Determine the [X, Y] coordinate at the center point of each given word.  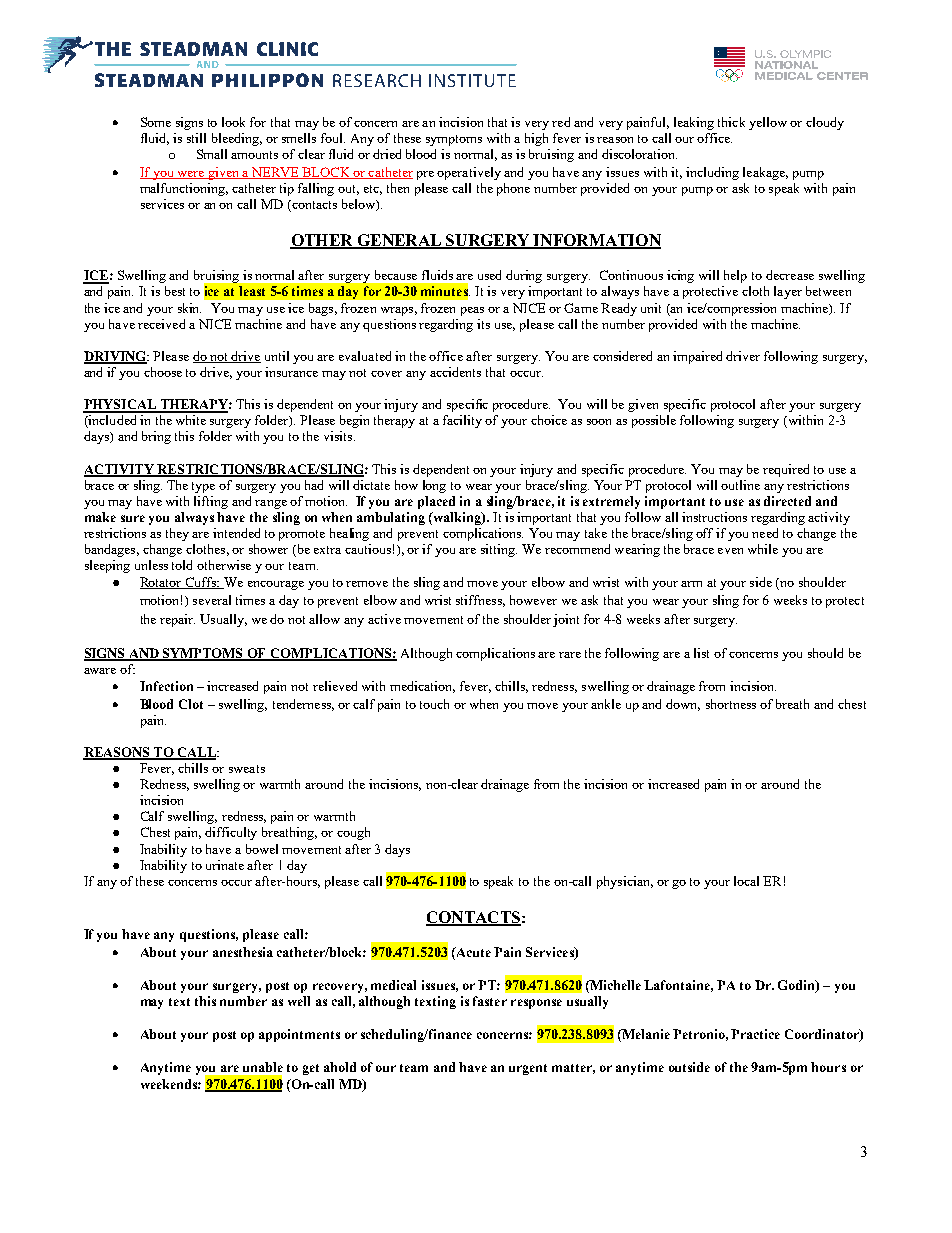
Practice [755, 1034]
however [533, 600]
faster [490, 1001]
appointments [299, 1035]
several [212, 600]
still [196, 138]
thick [731, 122]
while [763, 549]
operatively [469, 173]
